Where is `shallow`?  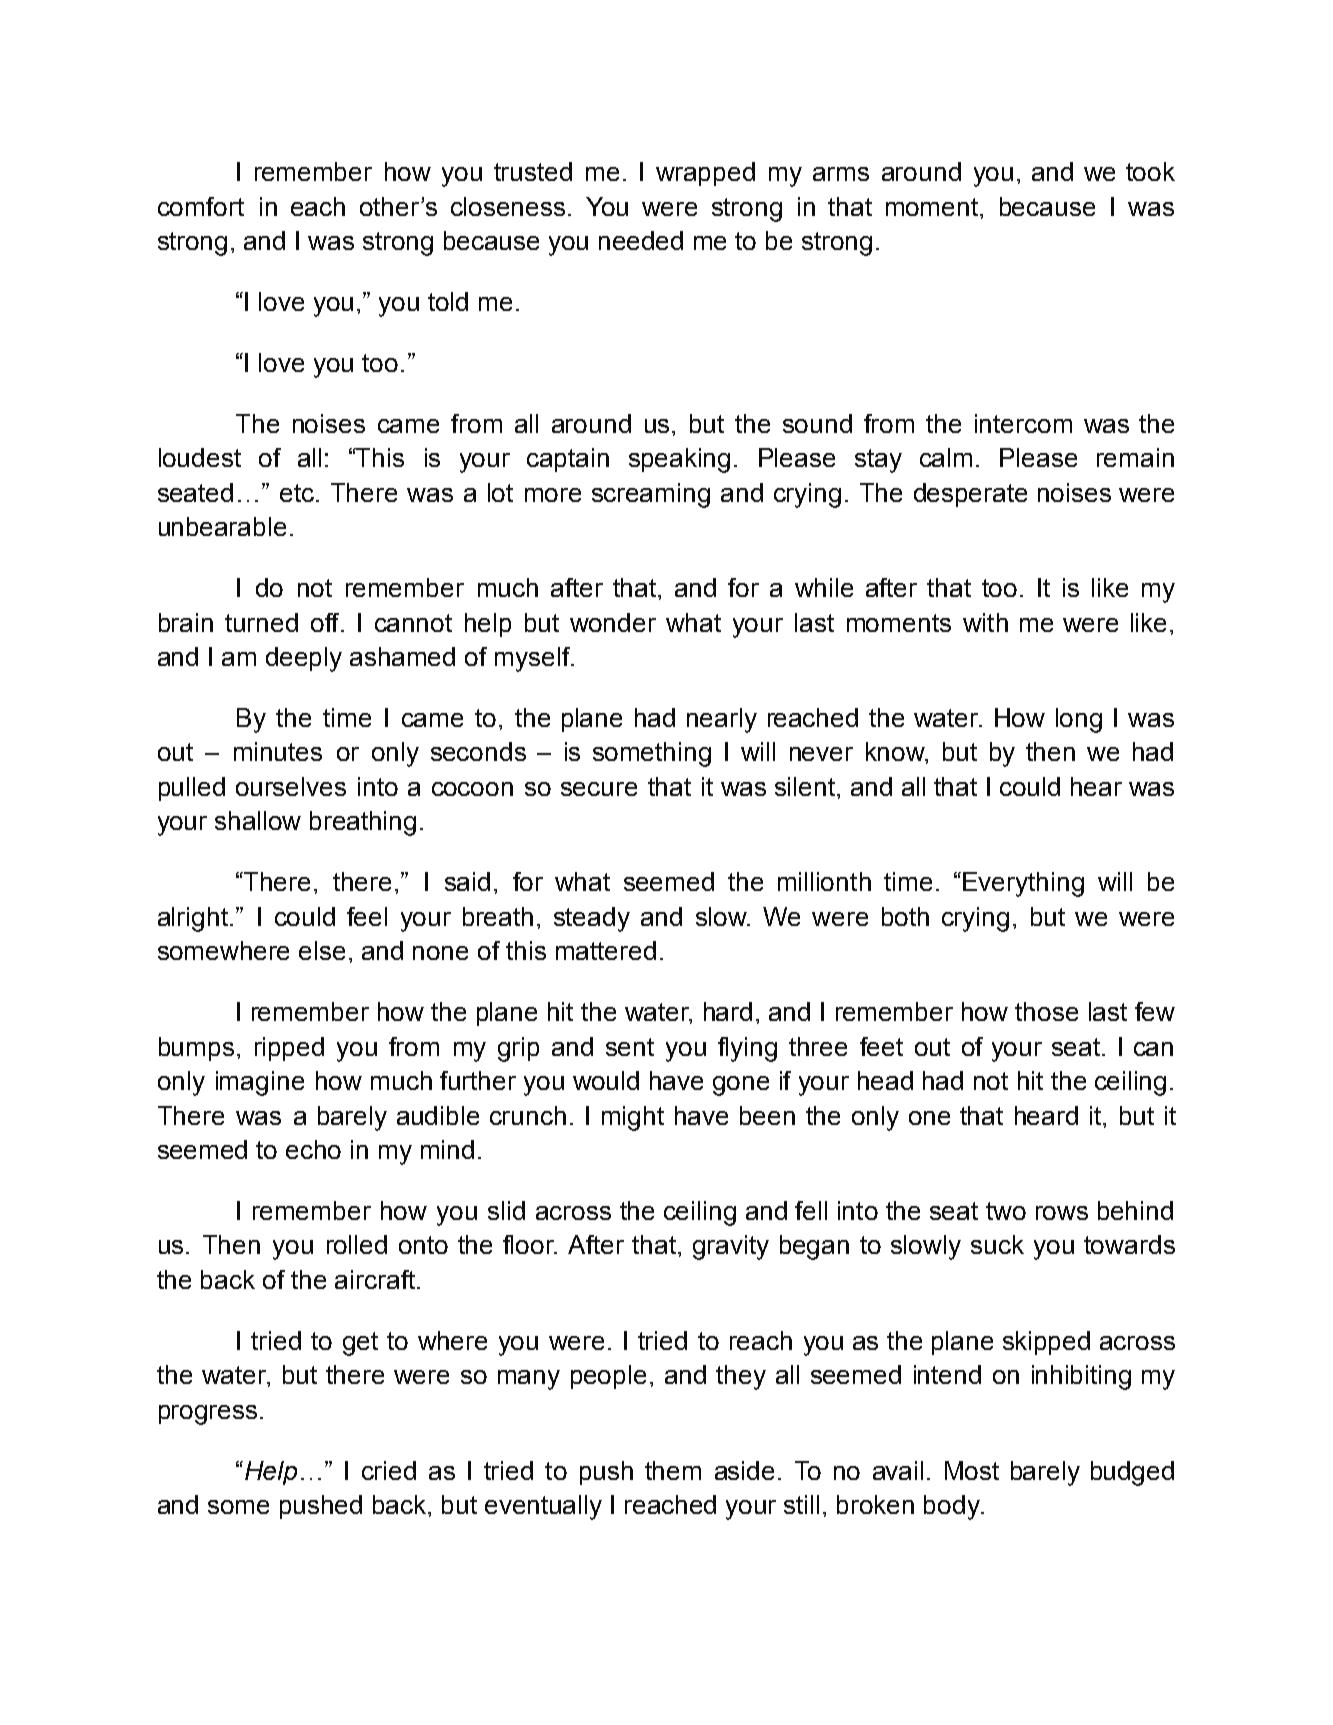 shallow is located at coordinates (258, 820).
